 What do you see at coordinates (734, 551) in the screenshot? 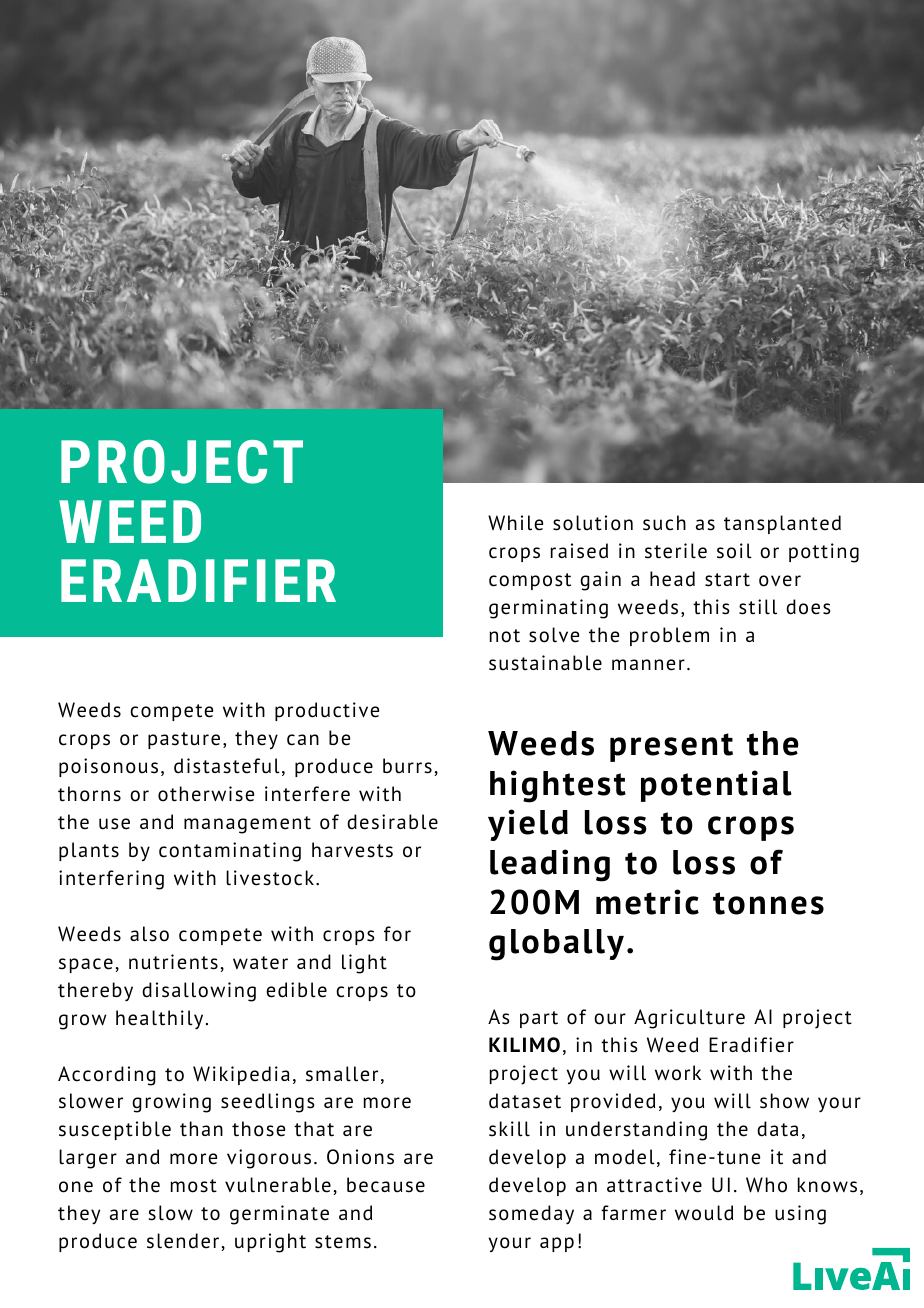
I see `soil` at bounding box center [734, 551].
